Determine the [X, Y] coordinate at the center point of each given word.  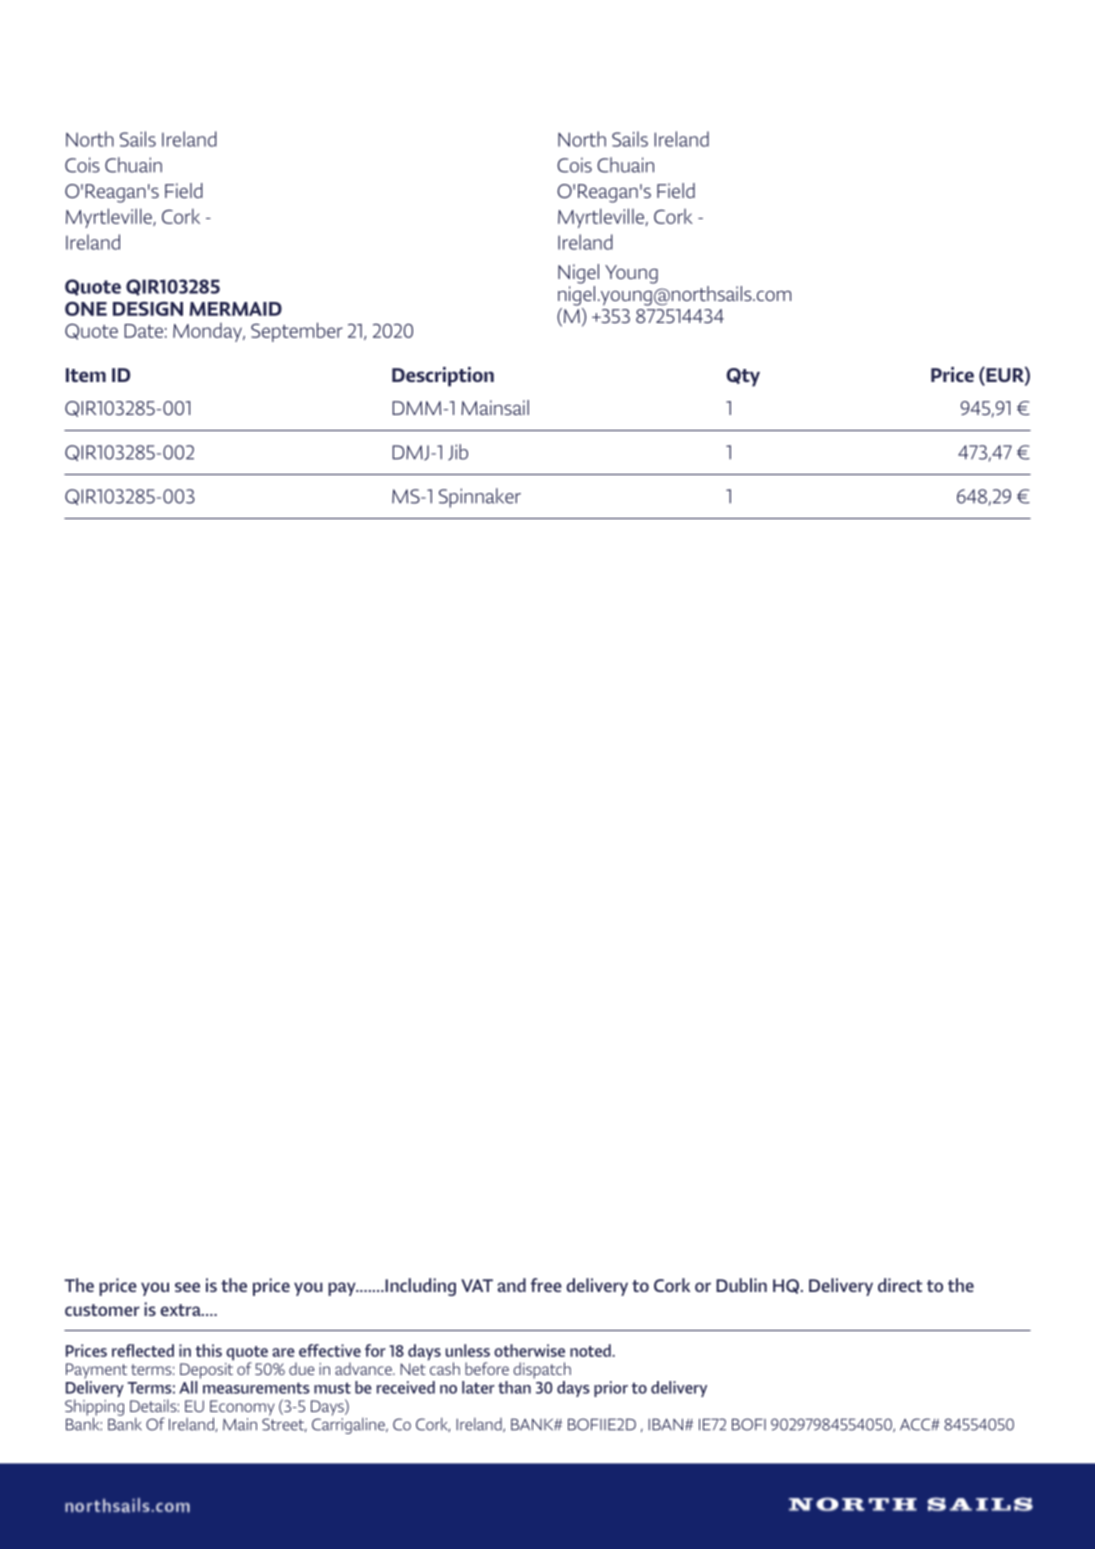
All [188, 1387]
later [478, 1387]
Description [443, 377]
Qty [743, 377]
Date [143, 331]
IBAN [665, 1424]
